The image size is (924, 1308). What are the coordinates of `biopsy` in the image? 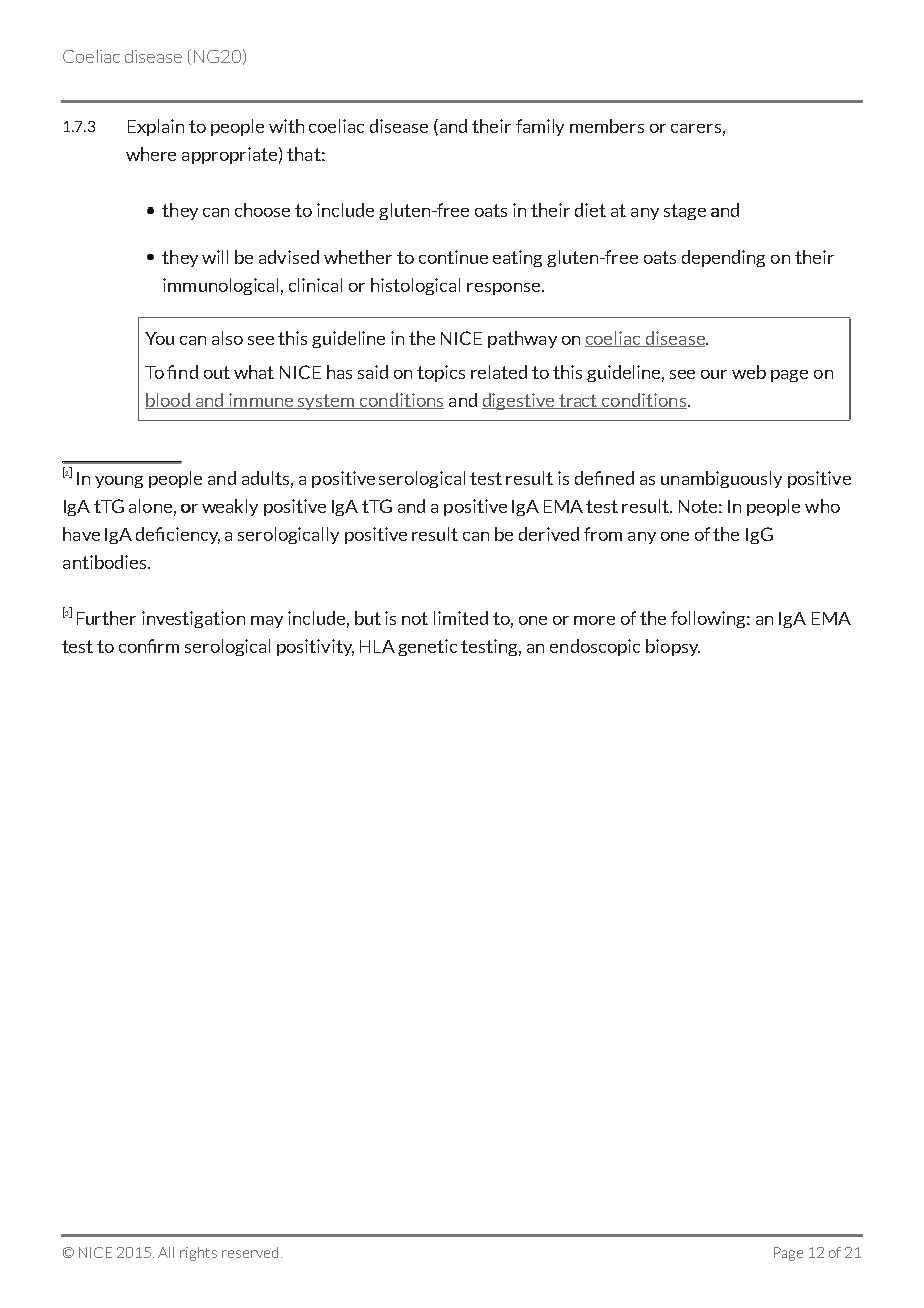 It's located at (673, 647).
